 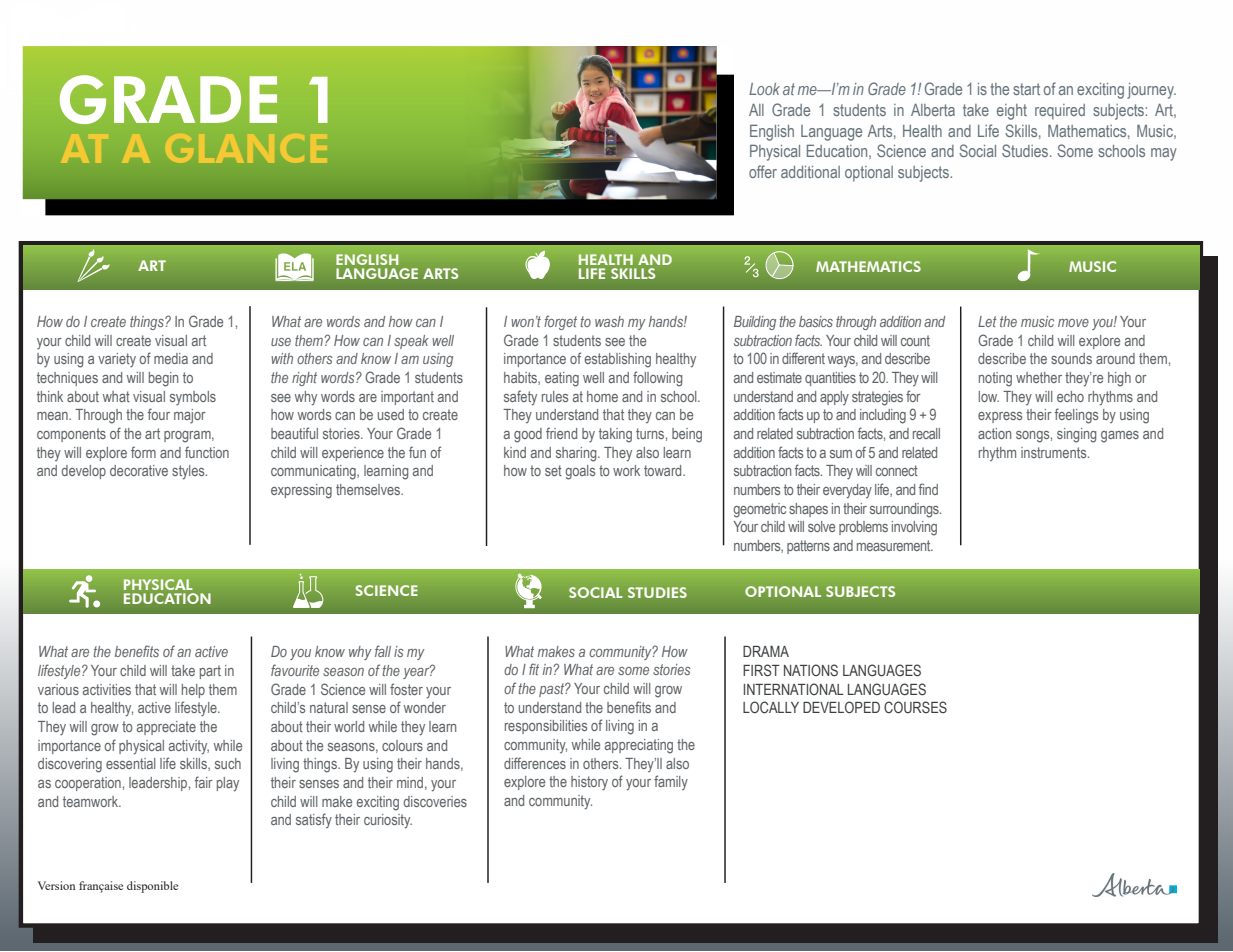 What do you see at coordinates (210, 672) in the screenshot?
I see `part` at bounding box center [210, 672].
